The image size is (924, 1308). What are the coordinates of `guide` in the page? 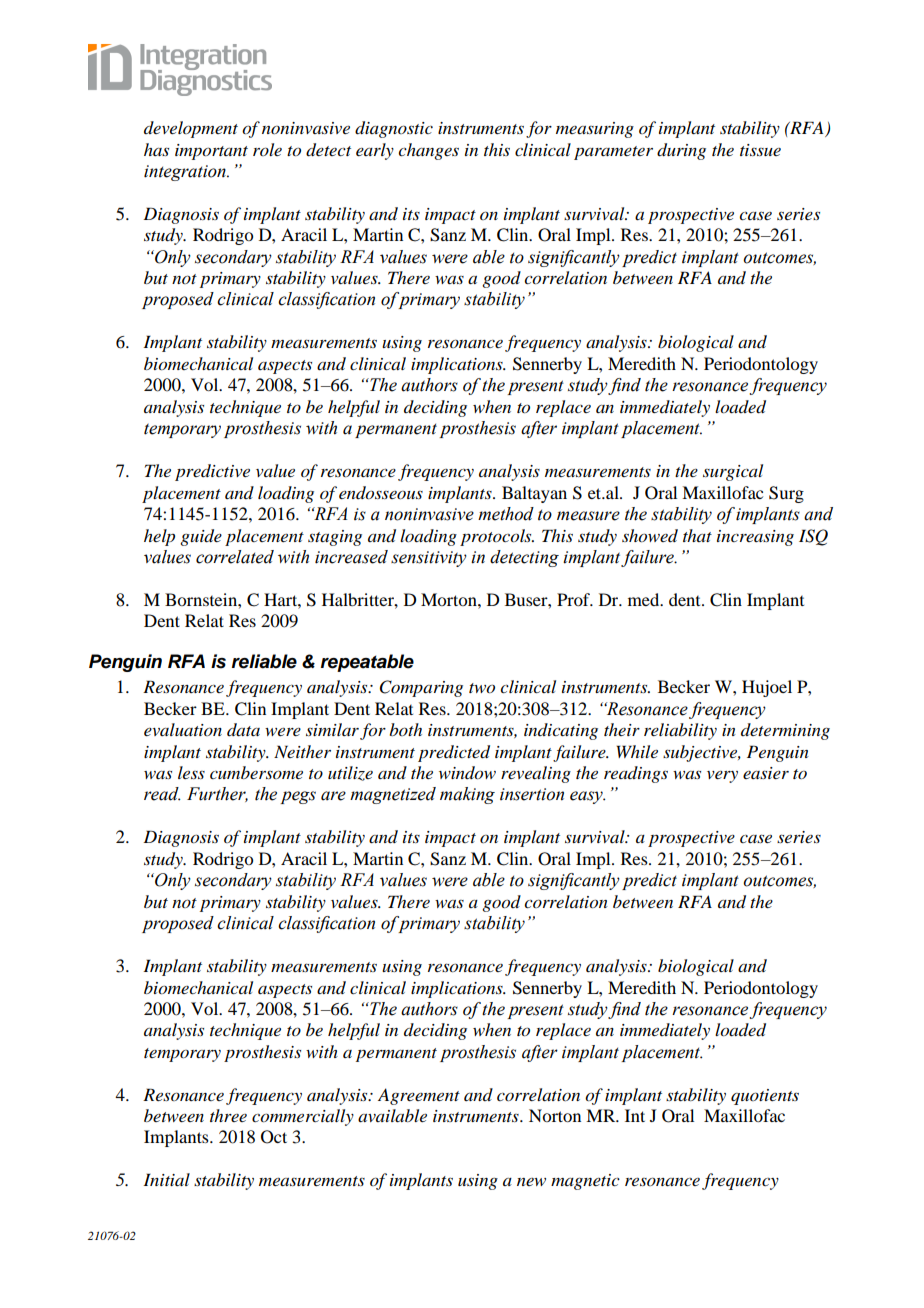 It's located at (201, 537).
